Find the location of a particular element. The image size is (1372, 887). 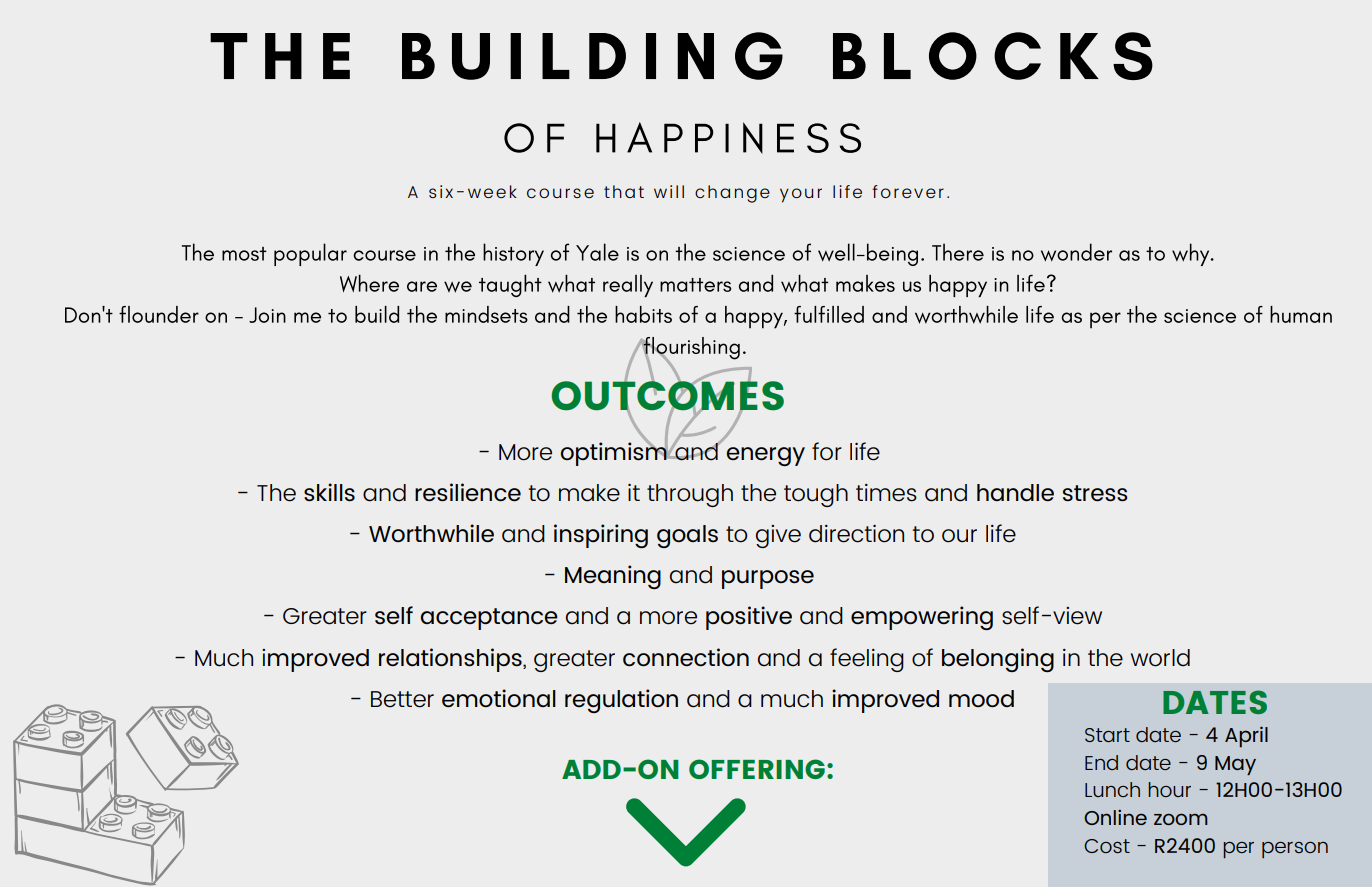

world is located at coordinates (1160, 658).
